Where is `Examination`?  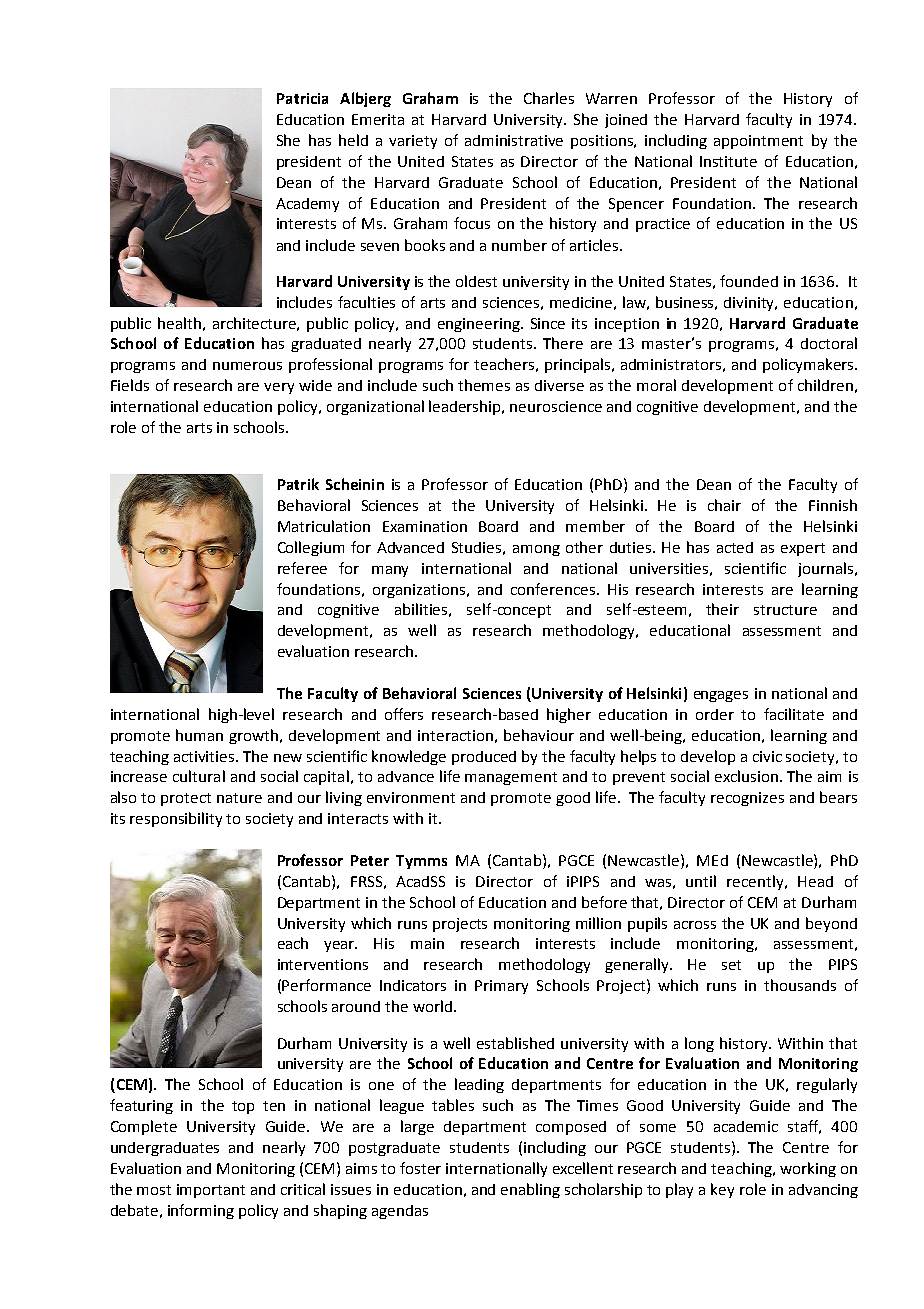
Examination is located at coordinates (425, 526).
